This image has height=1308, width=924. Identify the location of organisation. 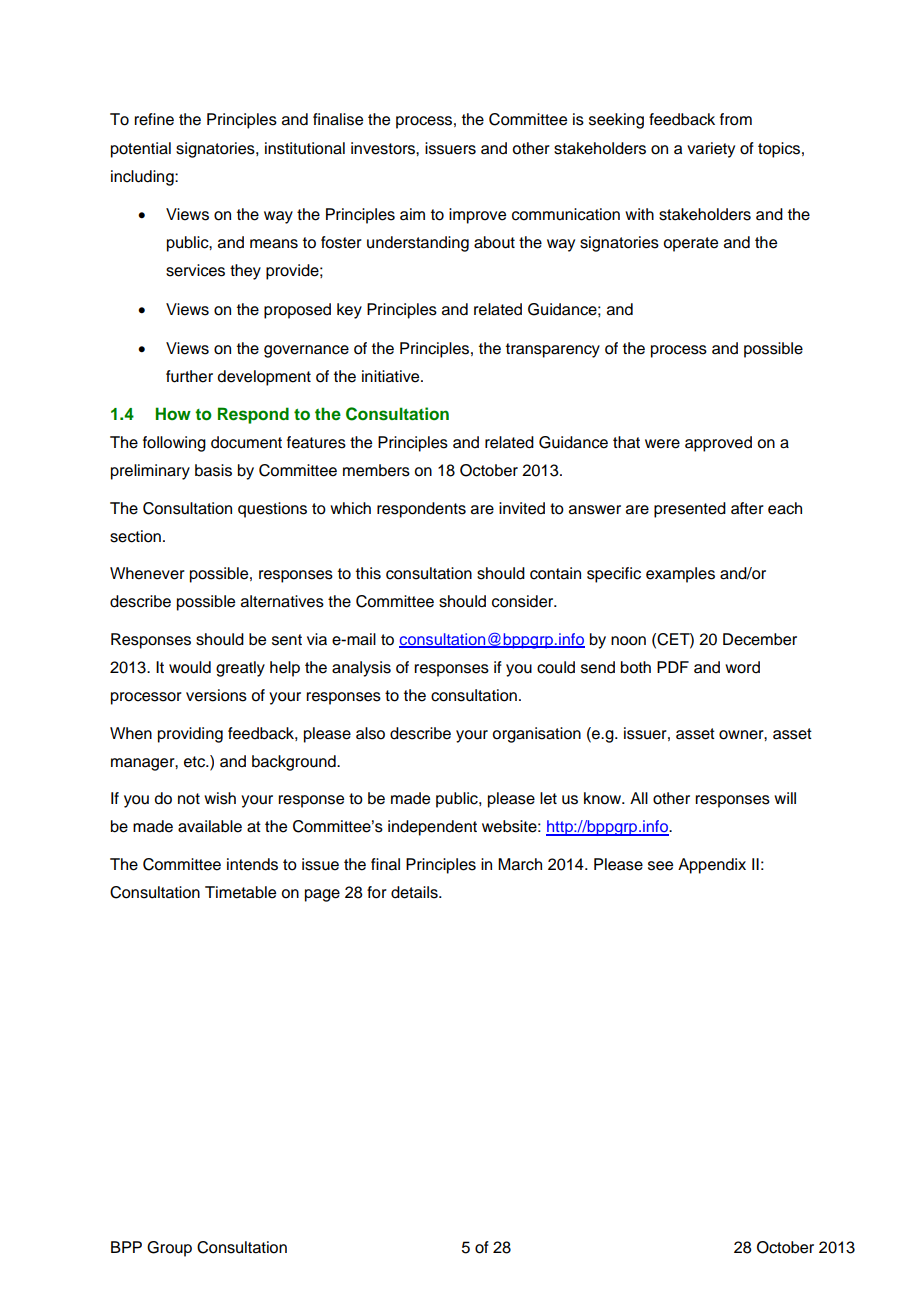
(536, 735).
